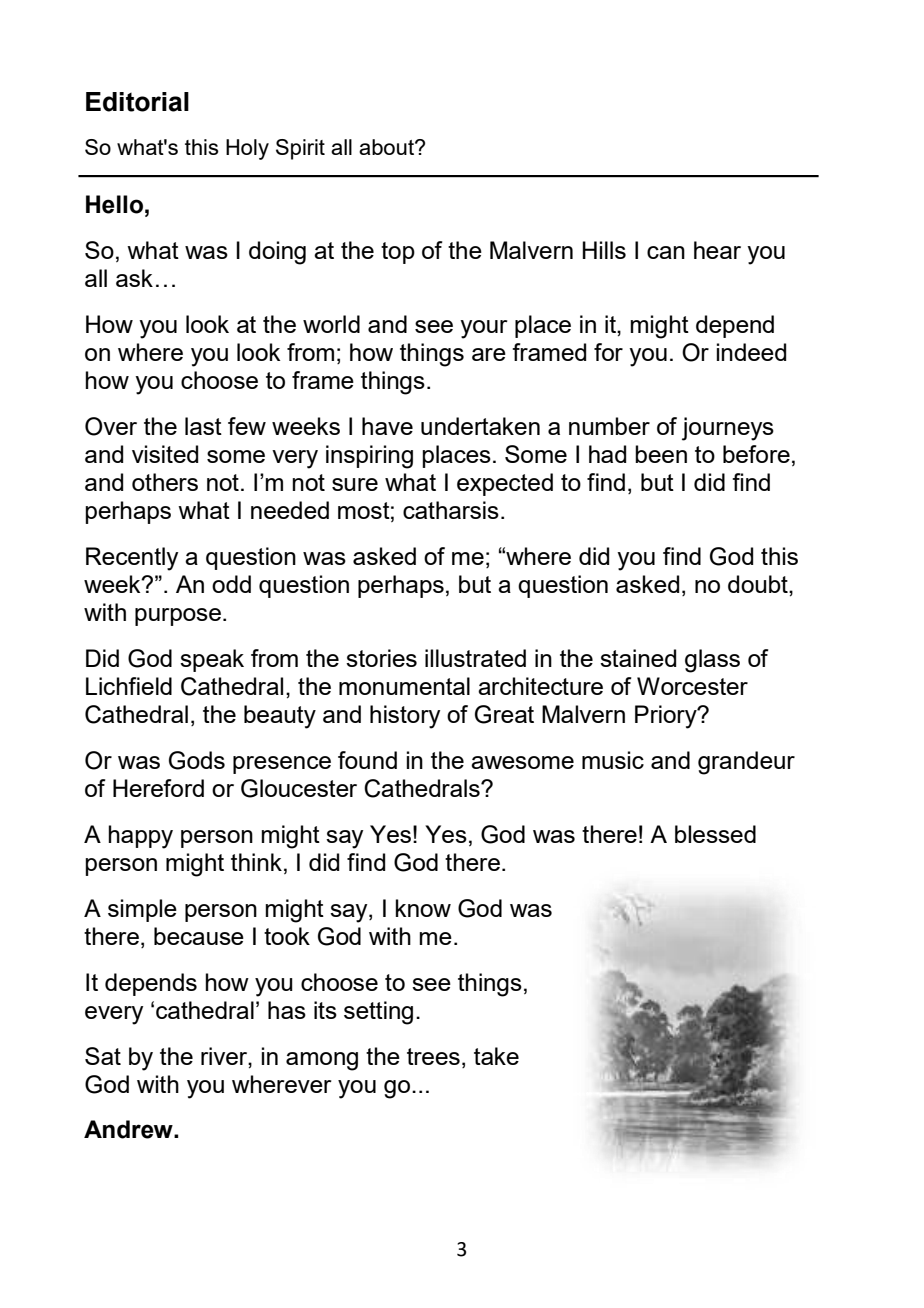 This screenshot has width=924, height=1308. I want to click on Editorial, so click(137, 102).
